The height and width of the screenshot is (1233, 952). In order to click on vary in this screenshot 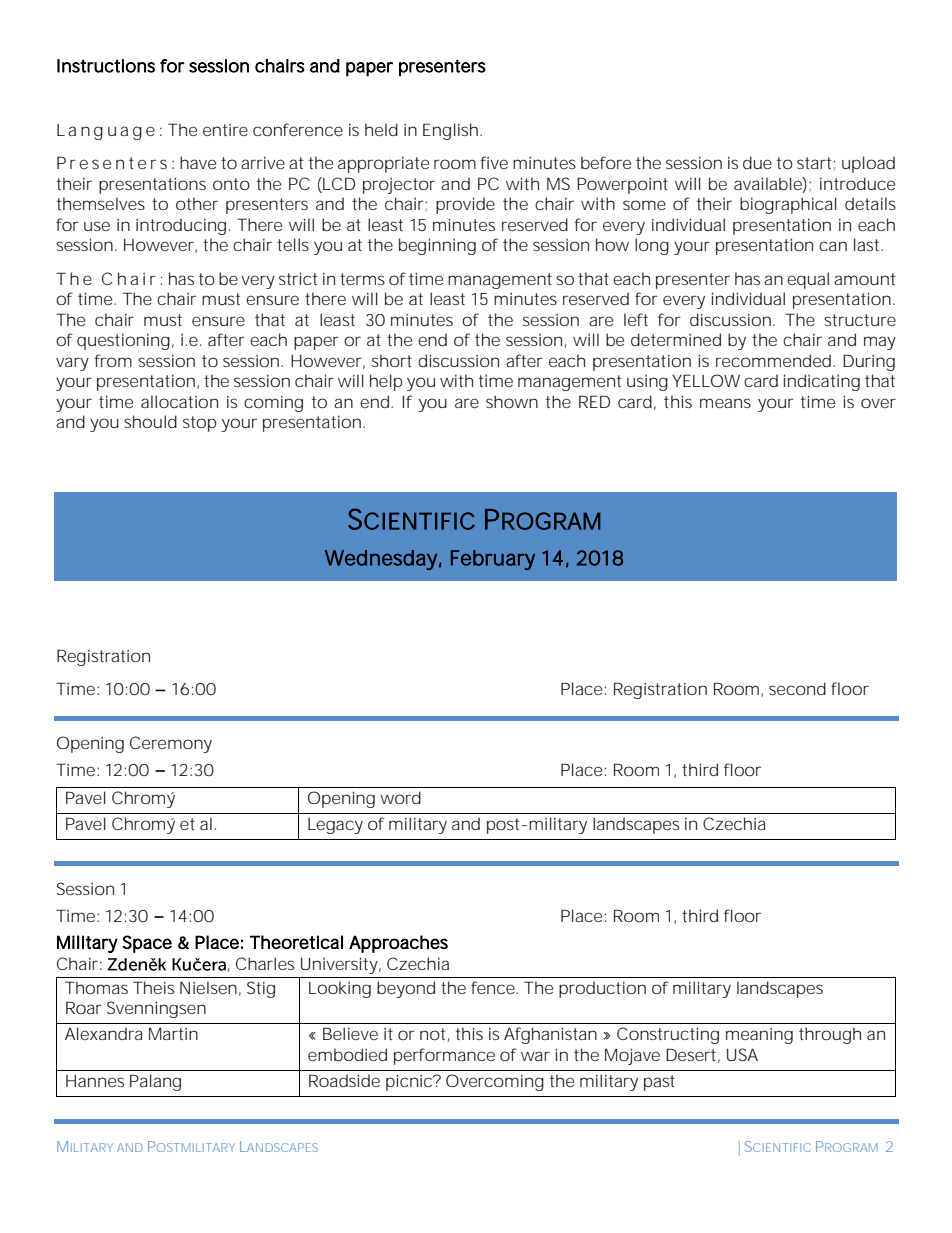, I will do `click(72, 364)`.
